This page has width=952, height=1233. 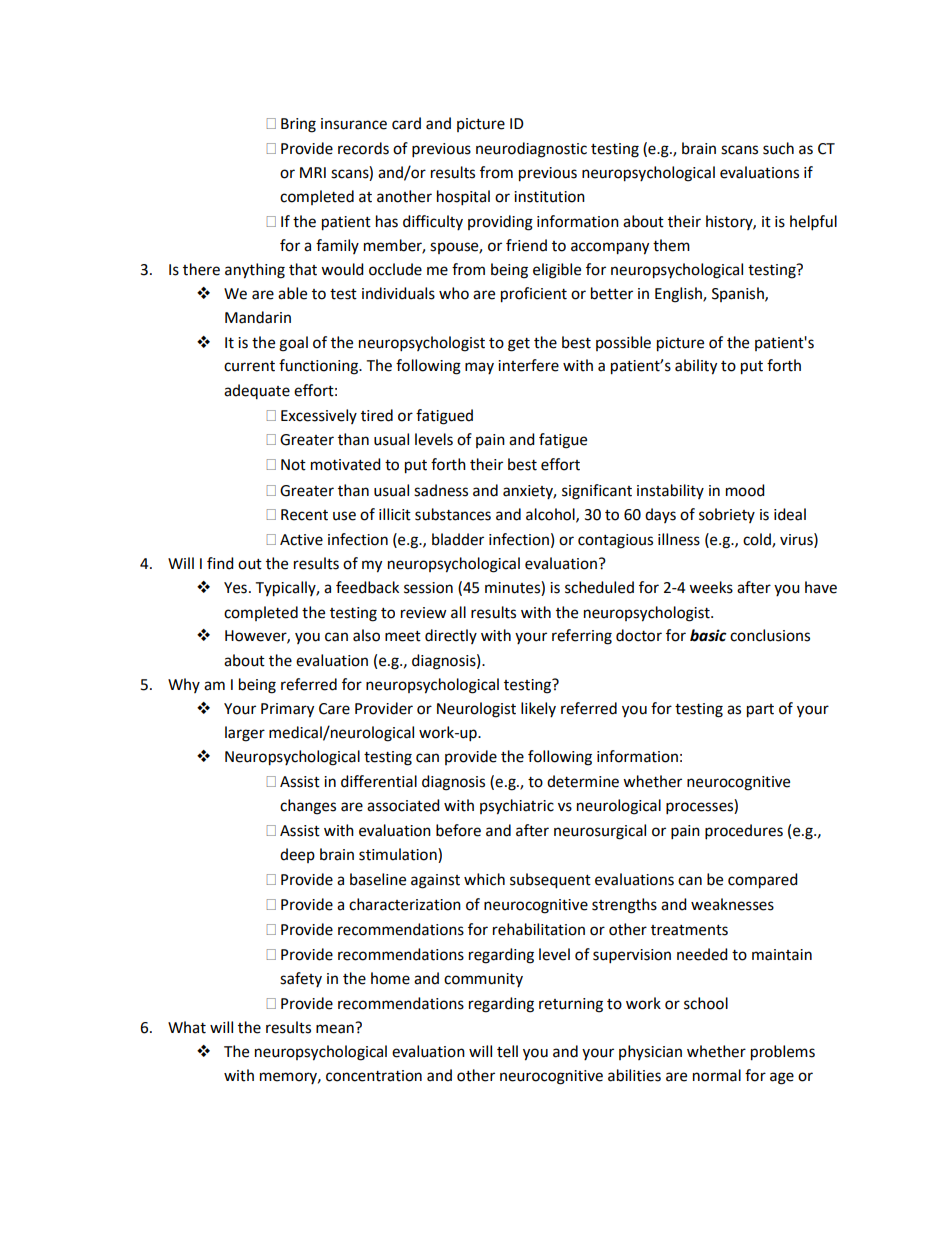 What do you see at coordinates (739, 294) in the page?
I see `Spanish` at bounding box center [739, 294].
